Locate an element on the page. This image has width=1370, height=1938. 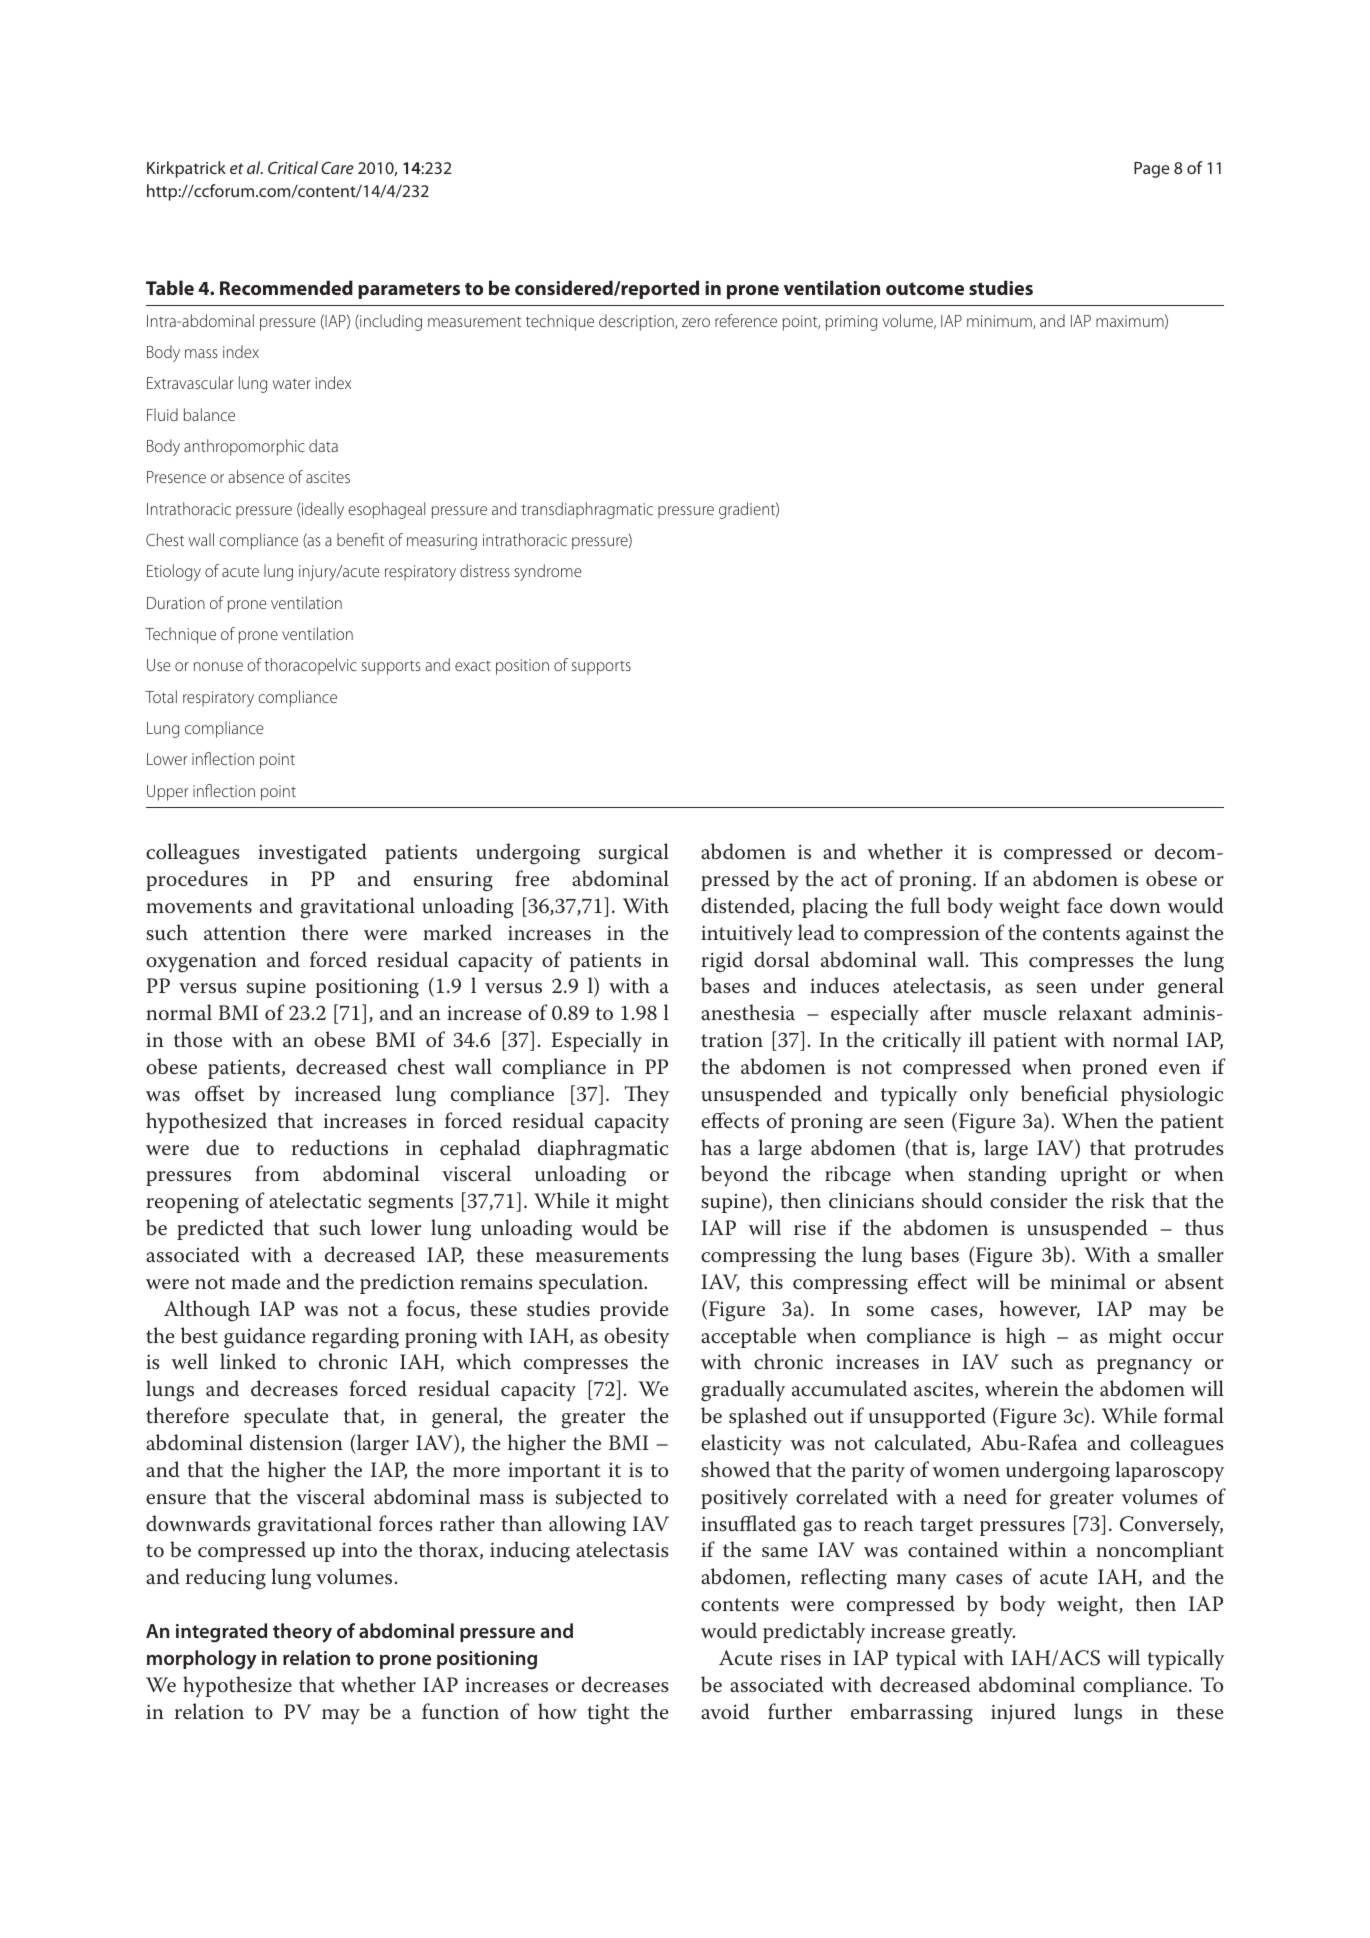
zero is located at coordinates (696, 322).
